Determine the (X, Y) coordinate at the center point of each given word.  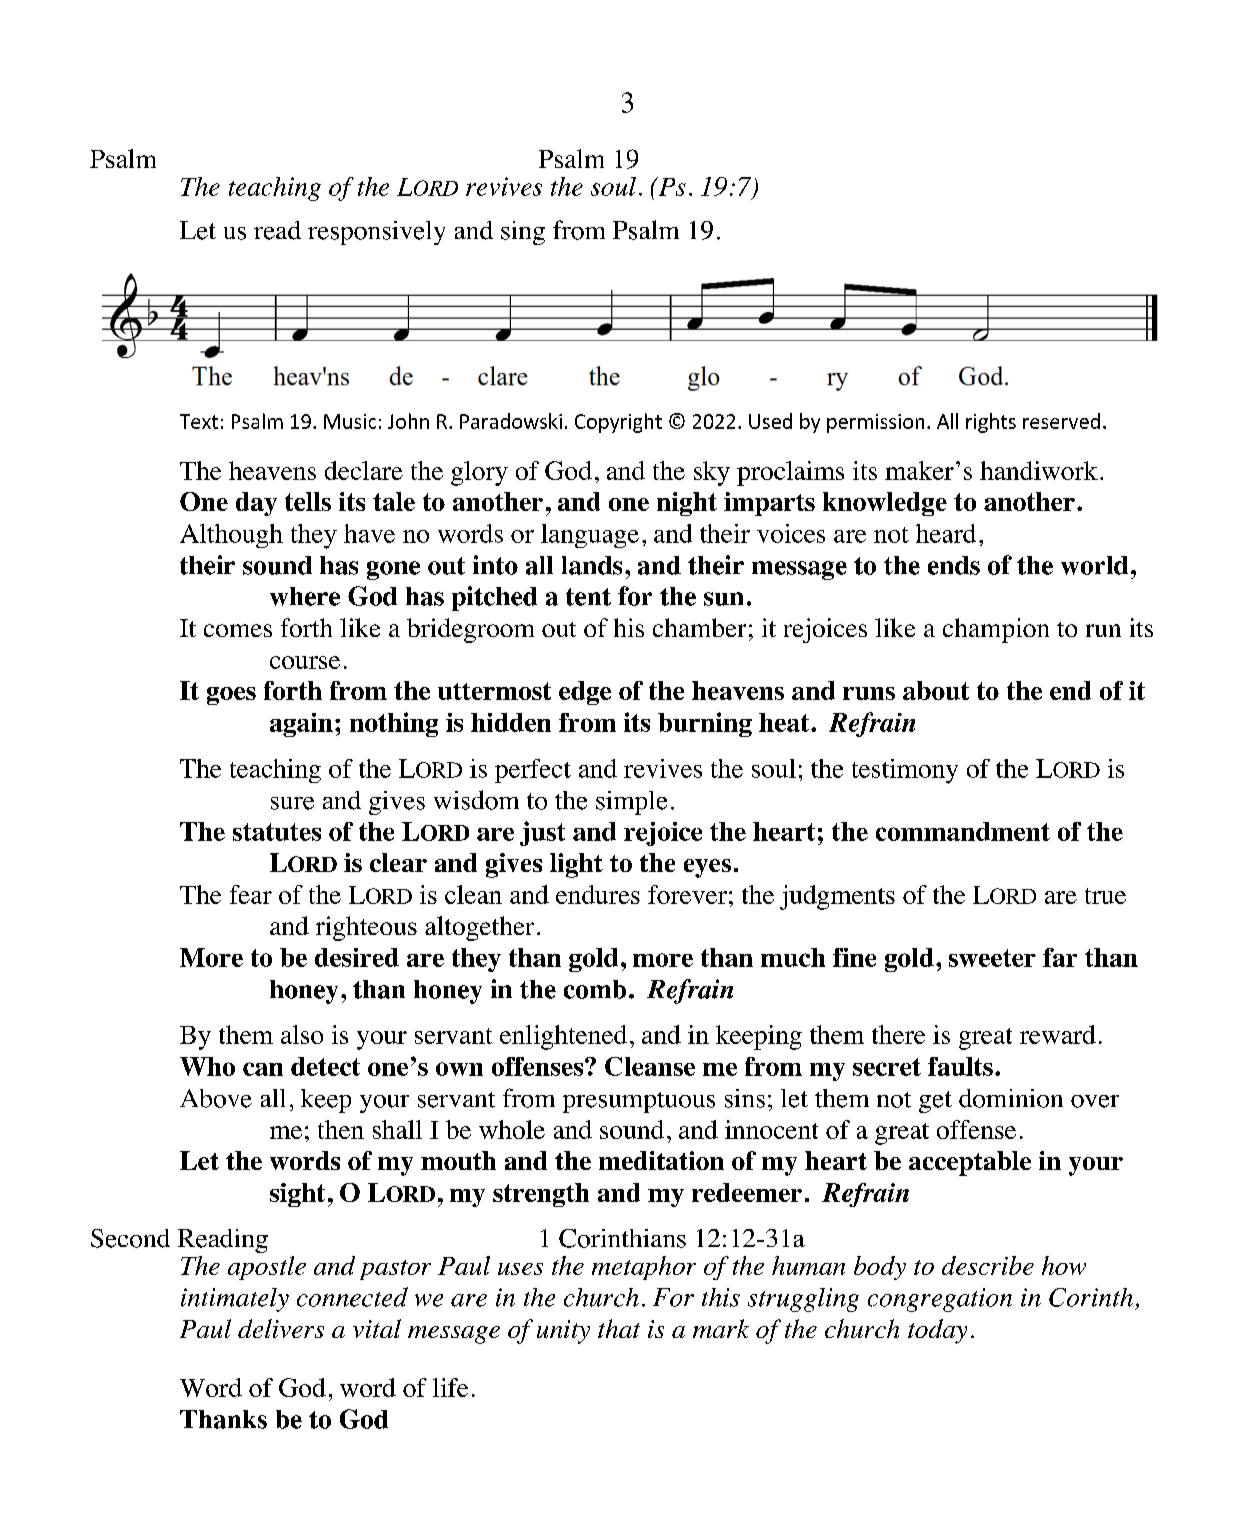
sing (523, 233)
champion (996, 630)
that (619, 1328)
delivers (281, 1328)
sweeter (992, 958)
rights (991, 423)
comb (595, 989)
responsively (376, 233)
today (937, 1331)
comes (238, 630)
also (302, 1034)
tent (588, 597)
